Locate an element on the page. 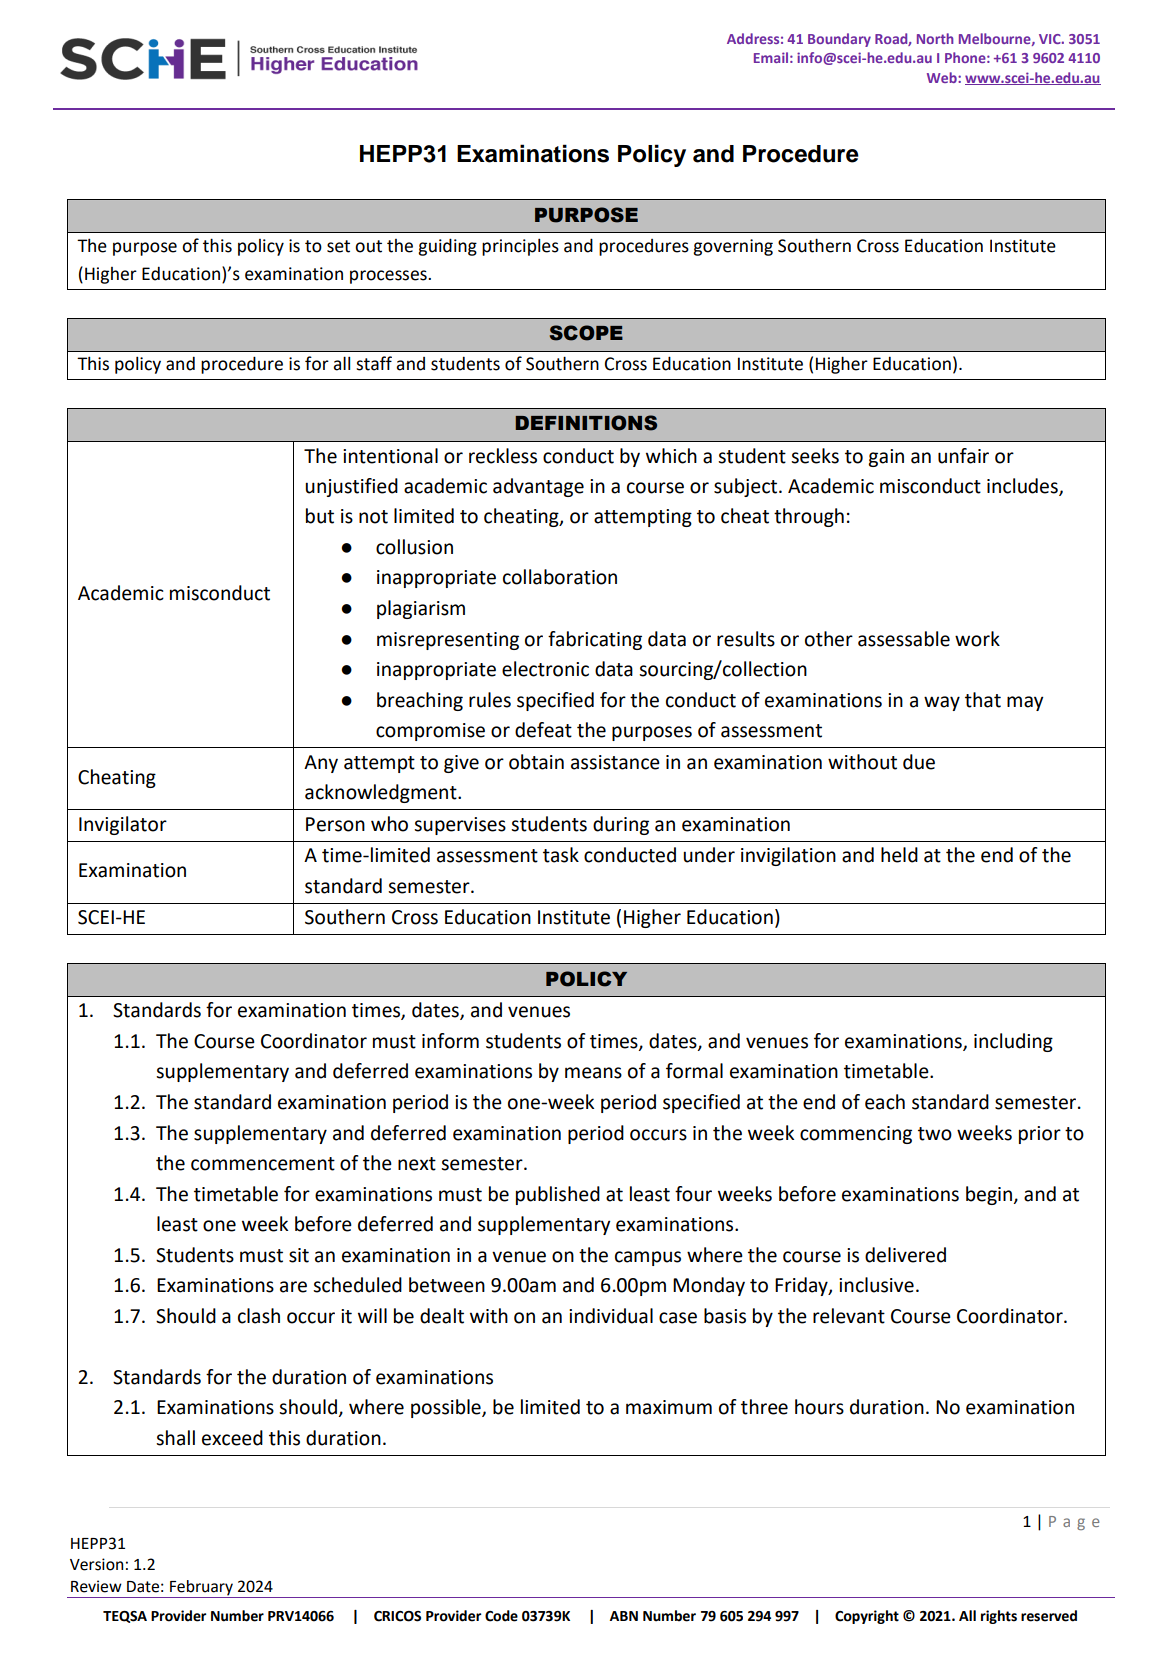 This image has width=1176, height=1664. rights is located at coordinates (999, 1617).
